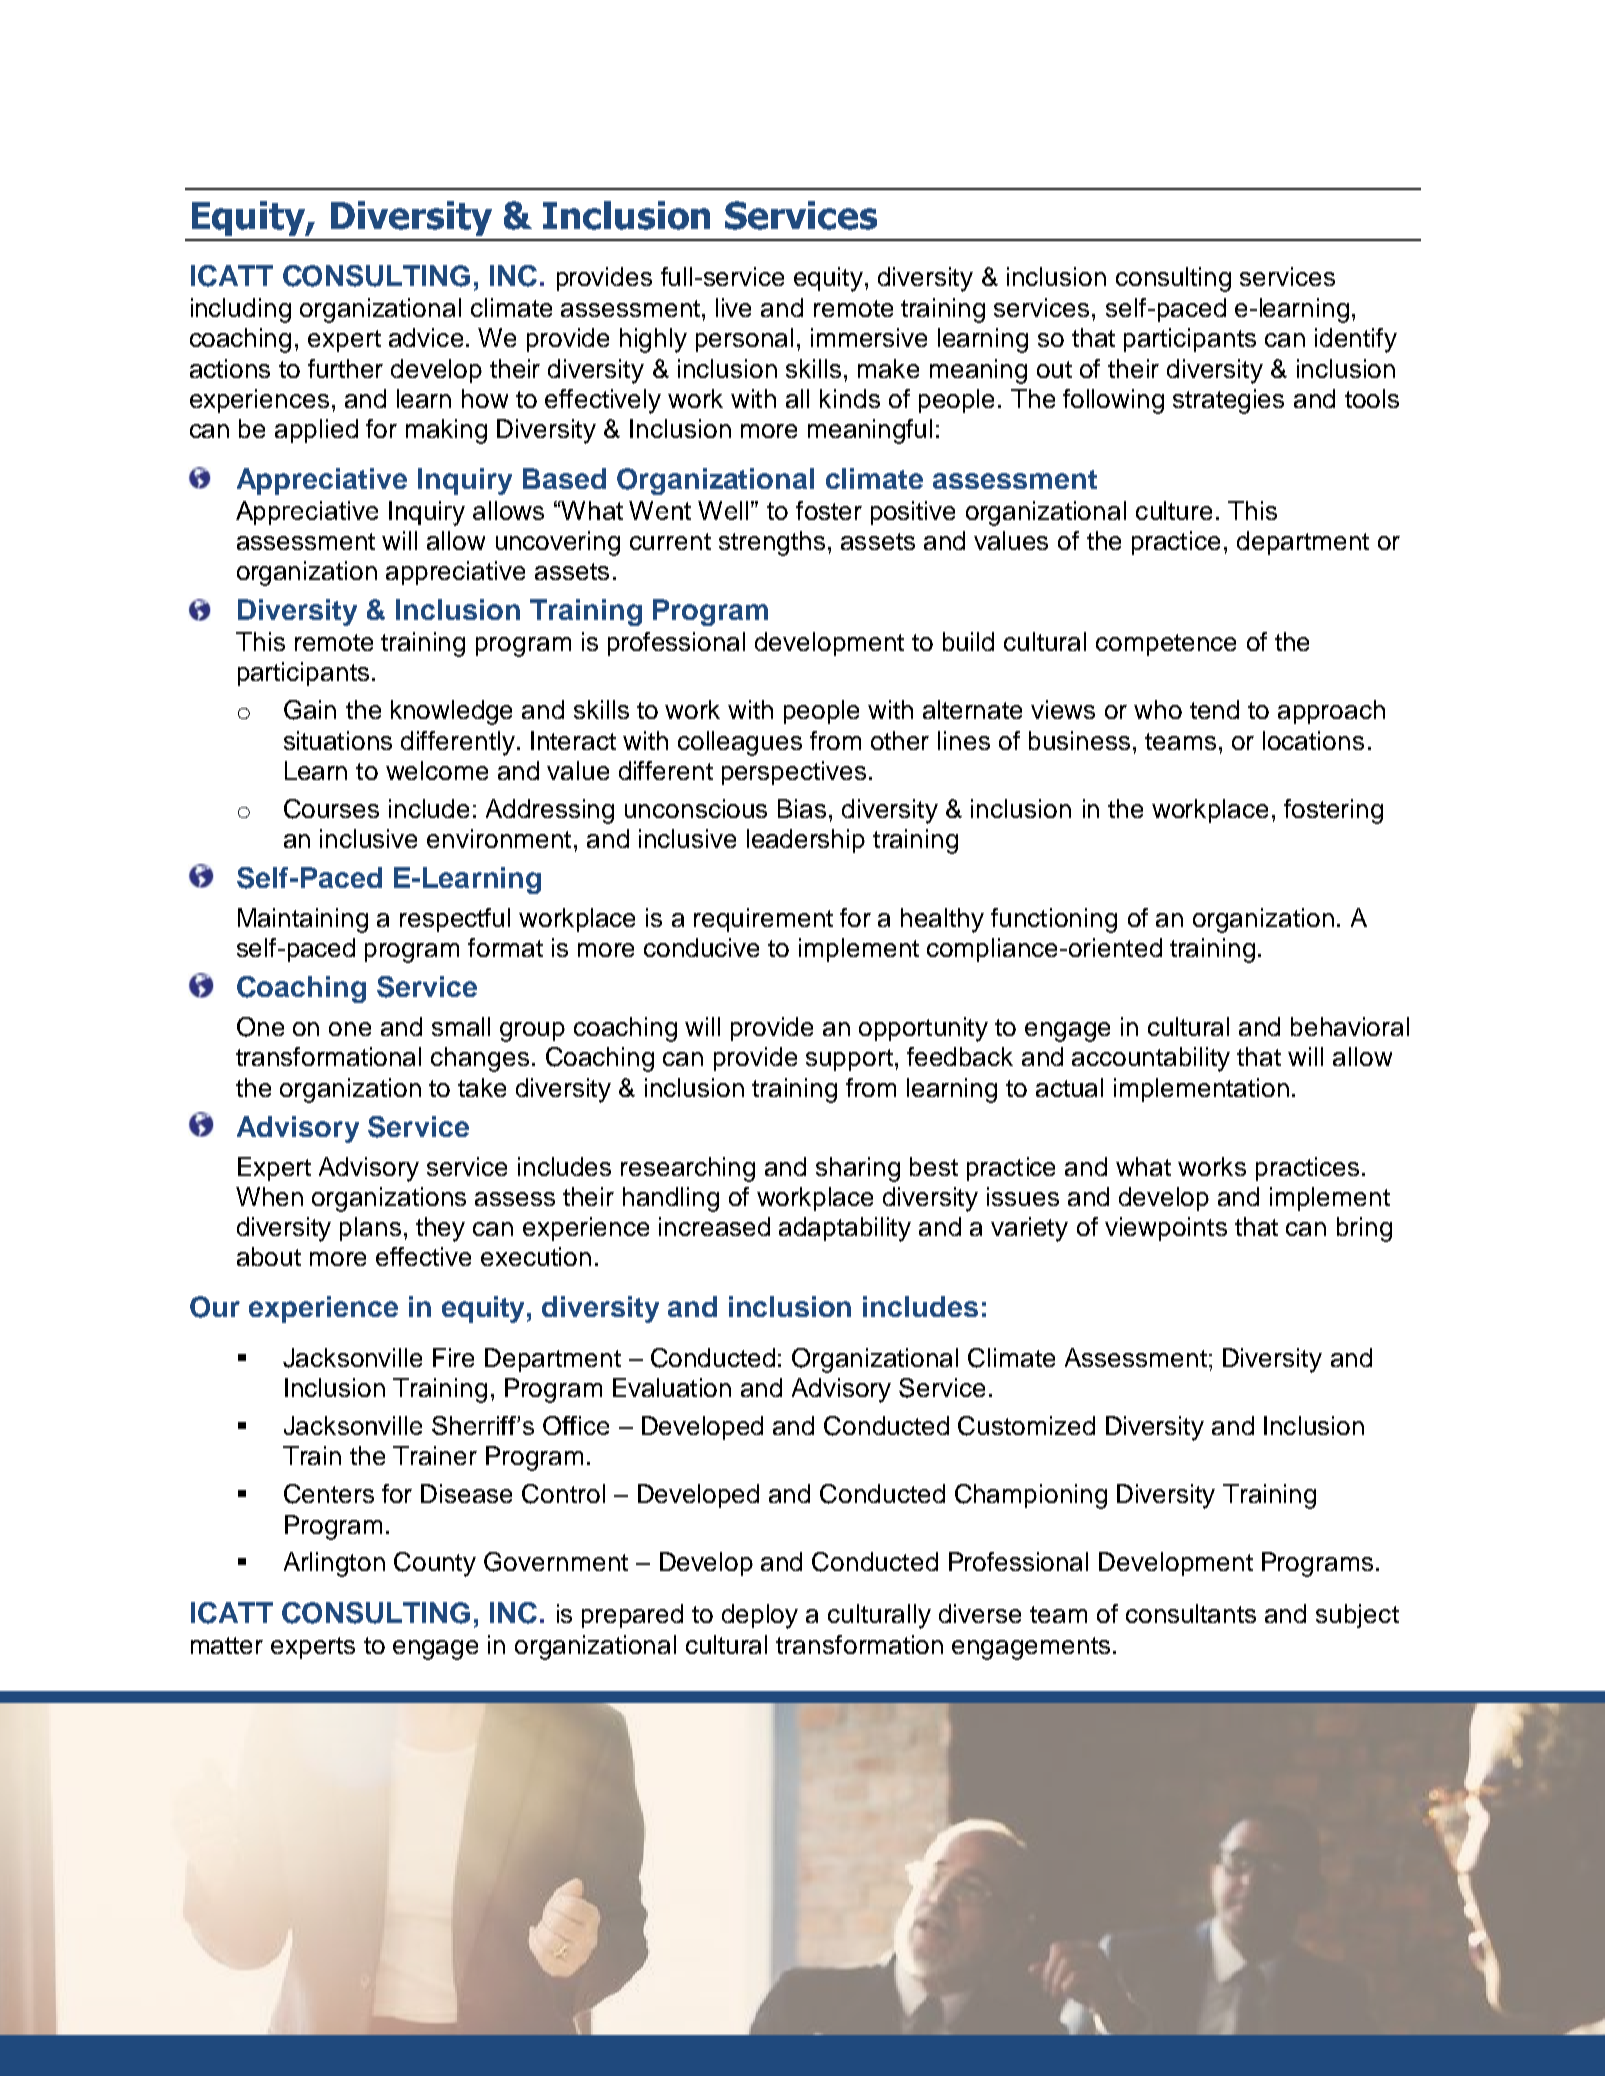 This image has width=1605, height=2076. I want to click on Arlington, so click(334, 1564).
